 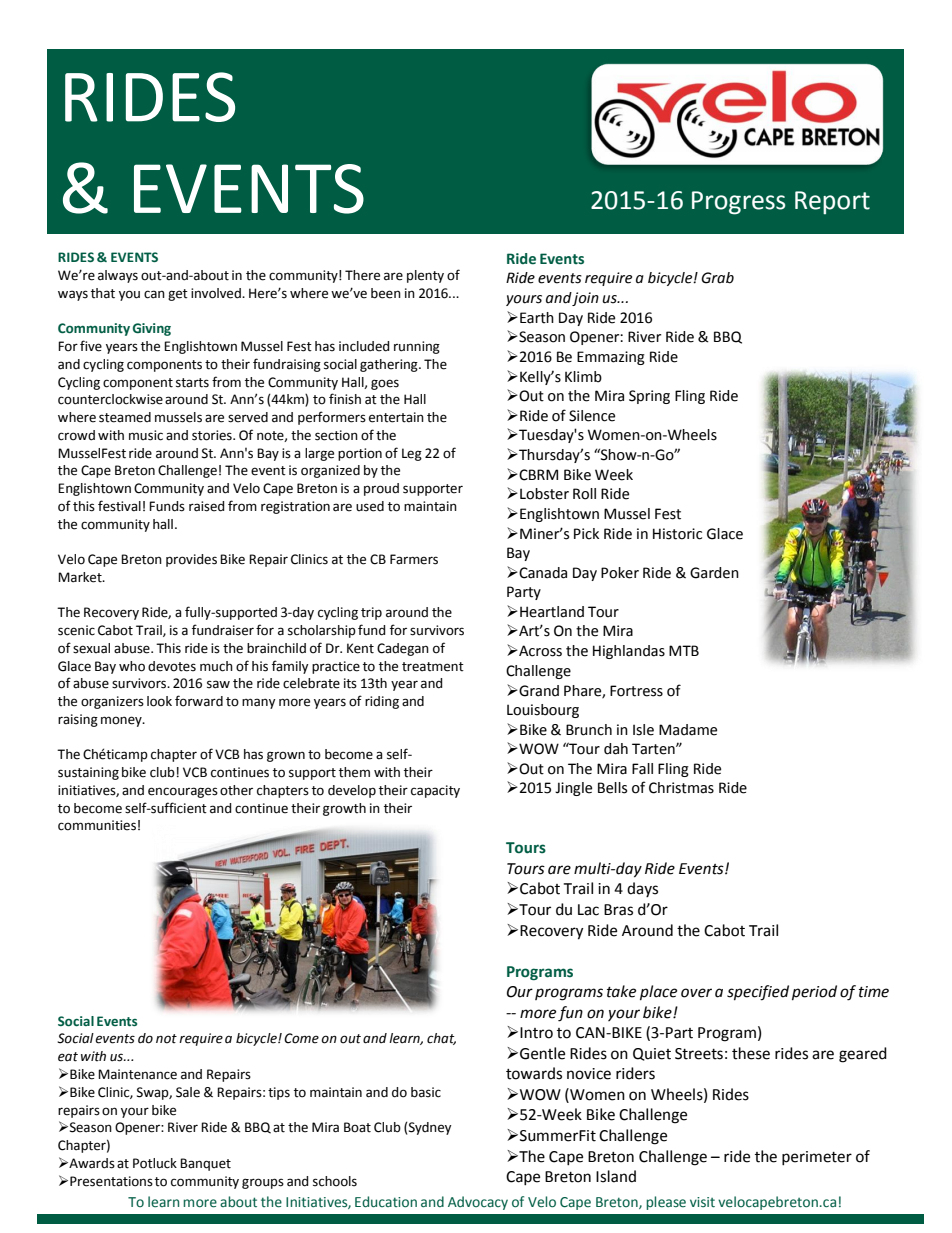 I want to click on Advocacy, so click(x=478, y=1203).
